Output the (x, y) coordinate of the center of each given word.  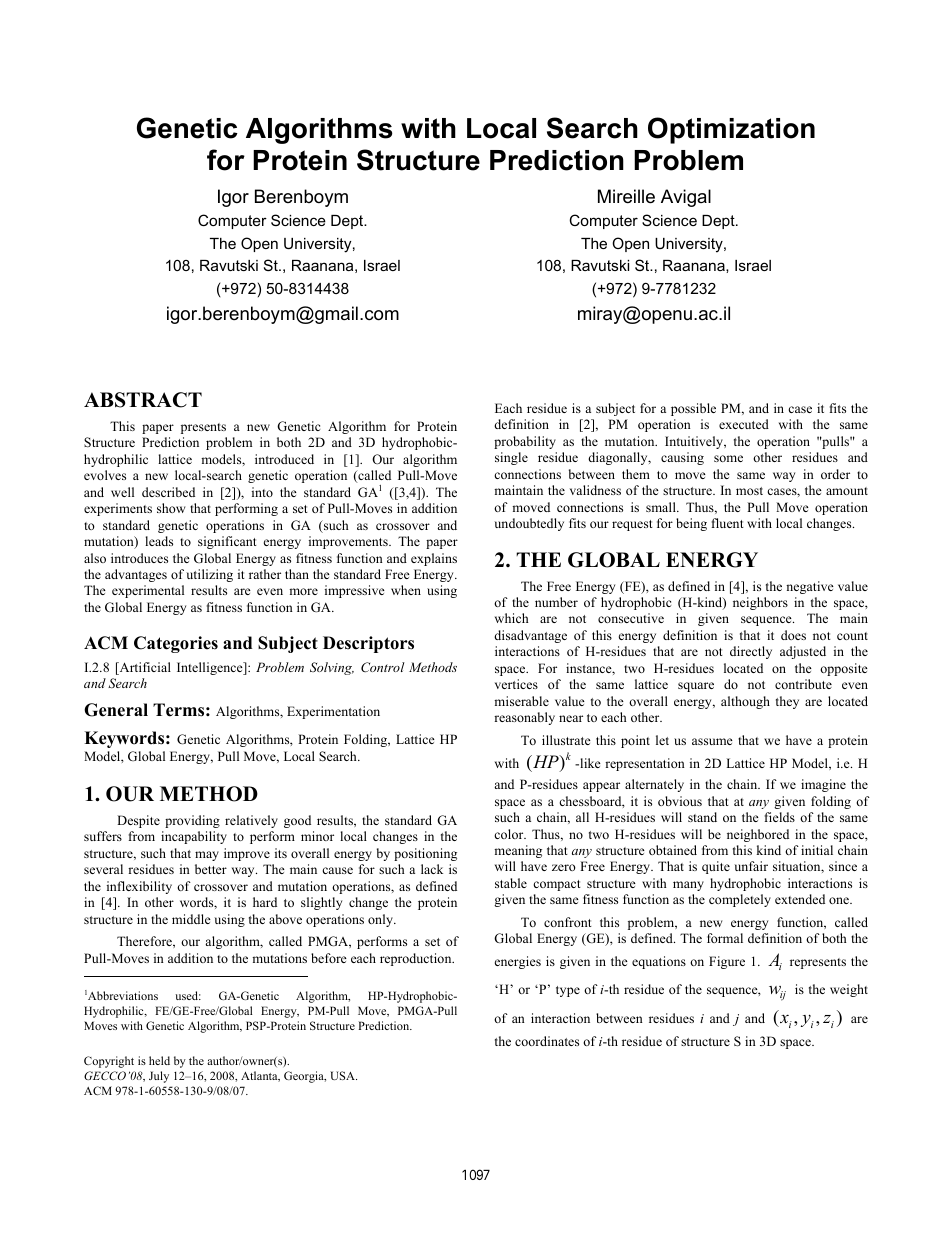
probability (525, 442)
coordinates (547, 1041)
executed (744, 424)
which (511, 618)
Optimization (731, 130)
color (510, 834)
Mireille (626, 196)
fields (780, 817)
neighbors (760, 603)
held (159, 1060)
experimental (148, 591)
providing (192, 821)
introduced (284, 459)
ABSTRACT (143, 400)
